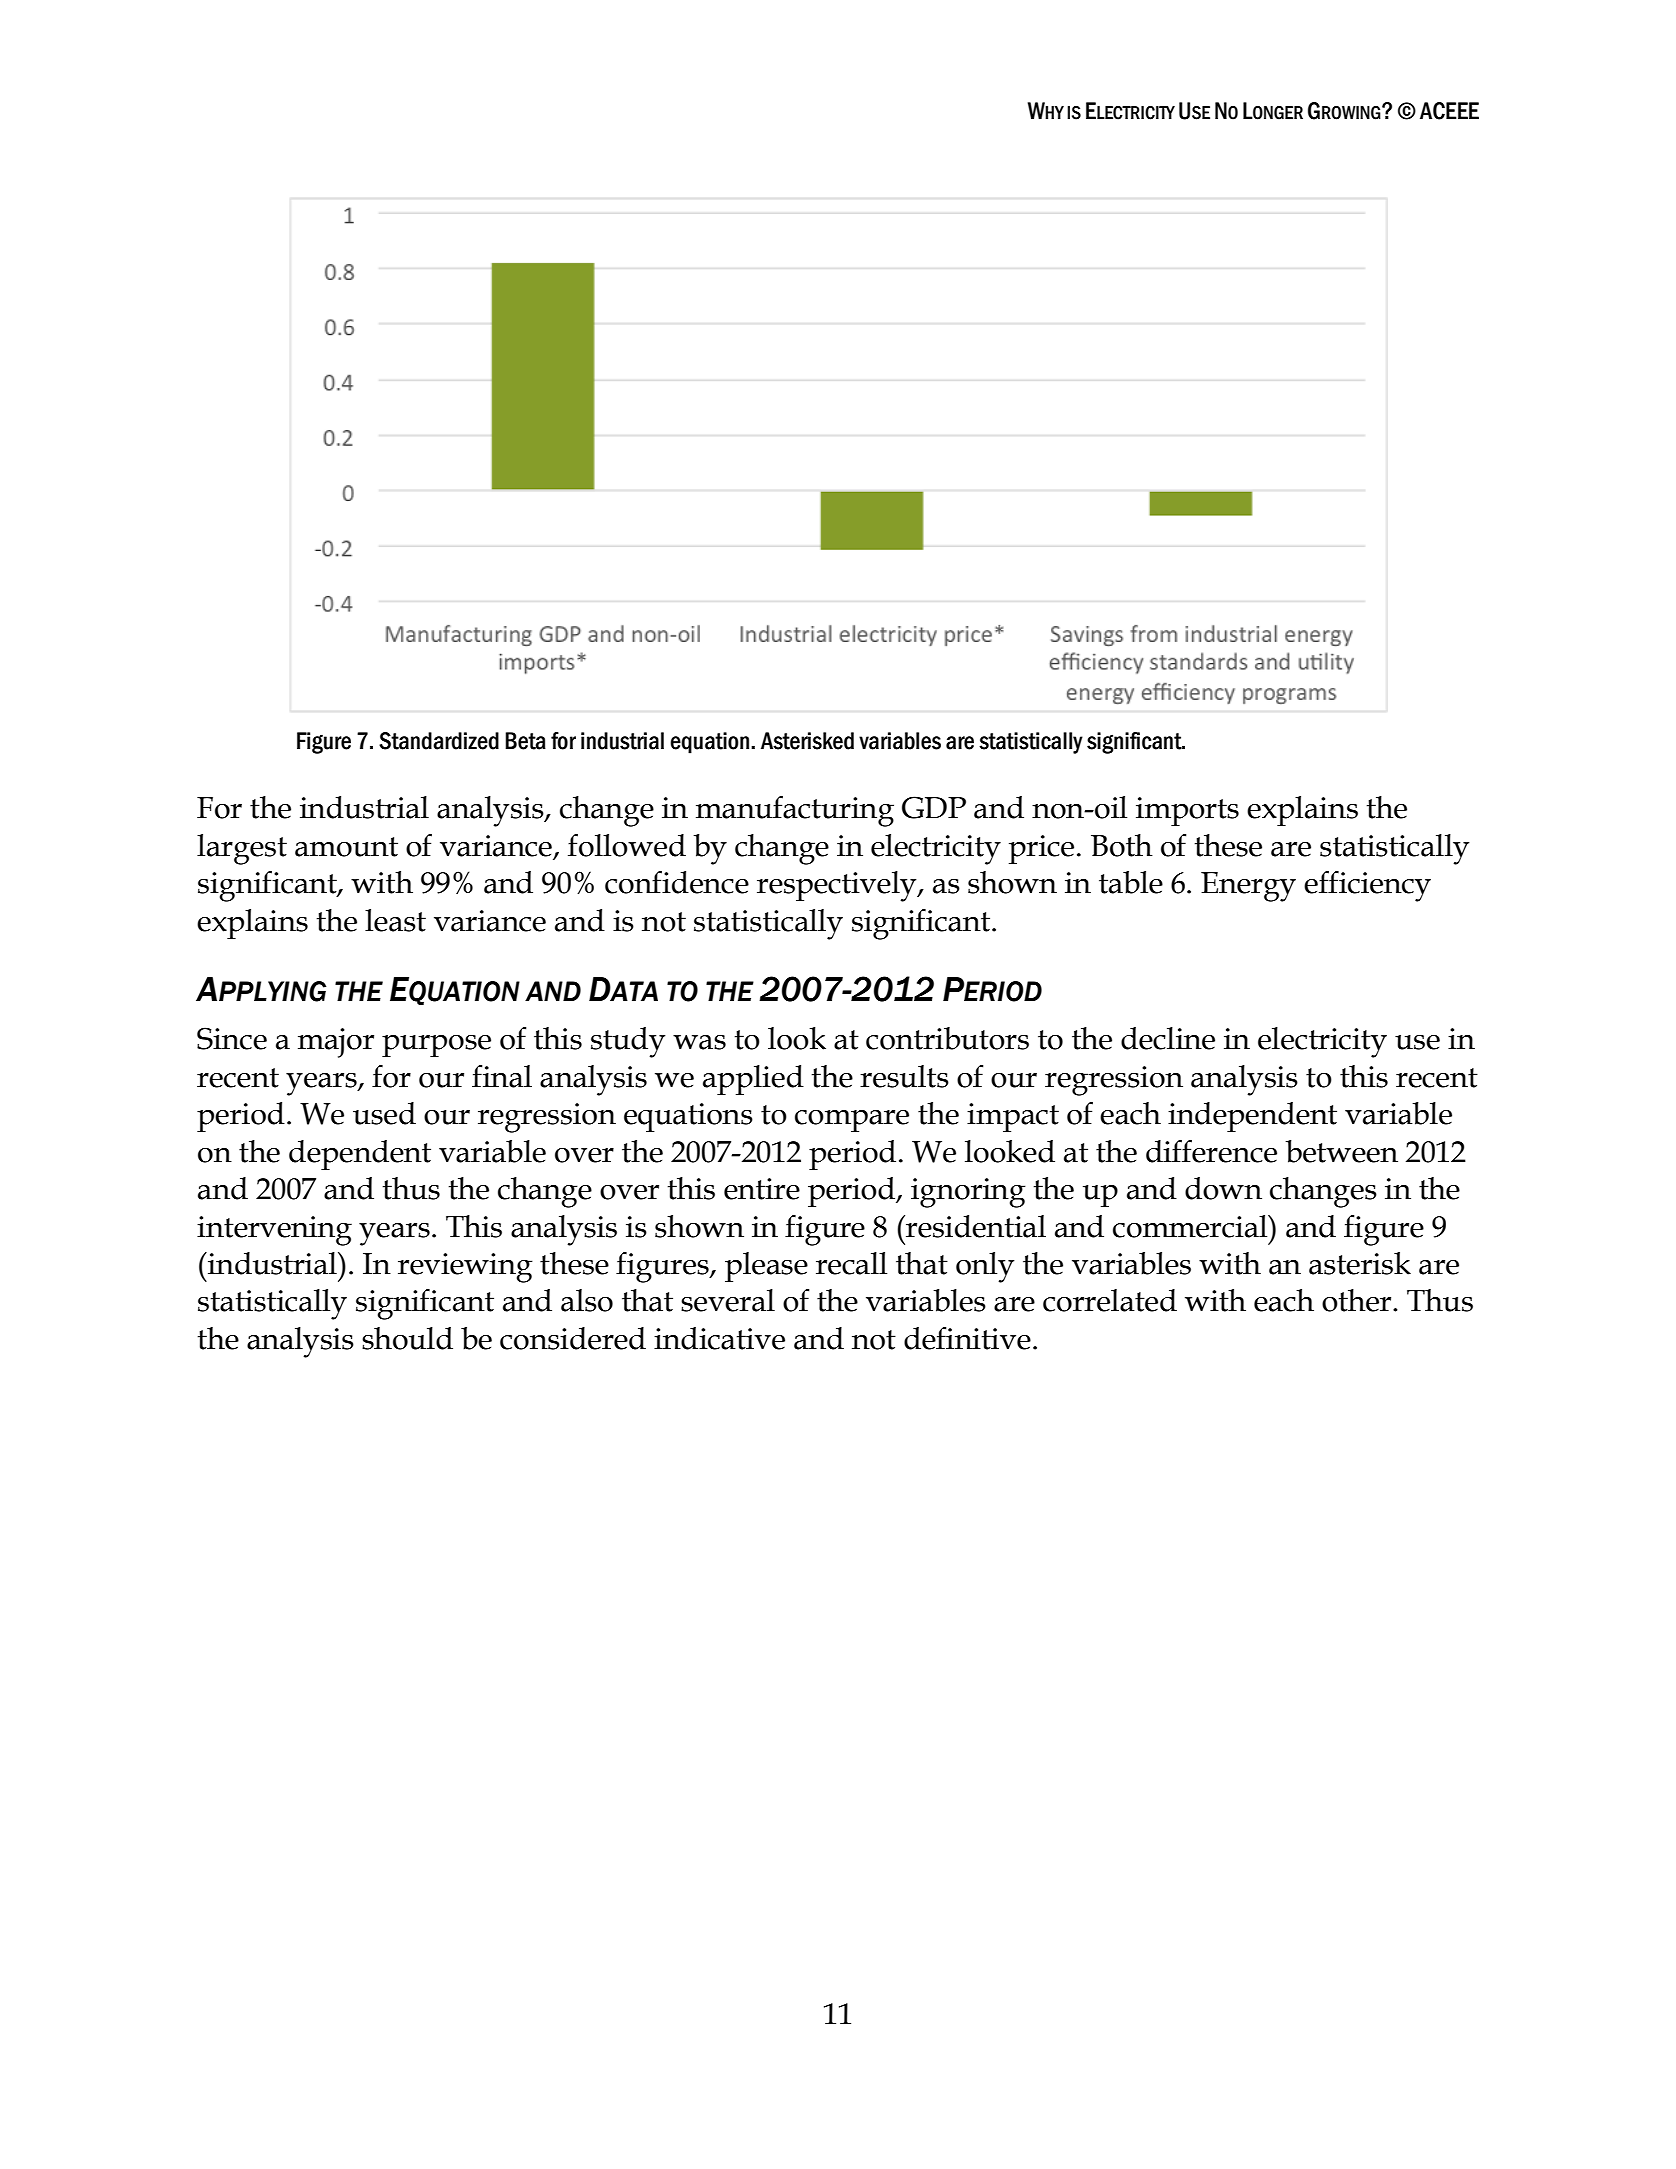 Image resolution: width=1676 pixels, height=2169 pixels. I want to click on major, so click(336, 1043).
